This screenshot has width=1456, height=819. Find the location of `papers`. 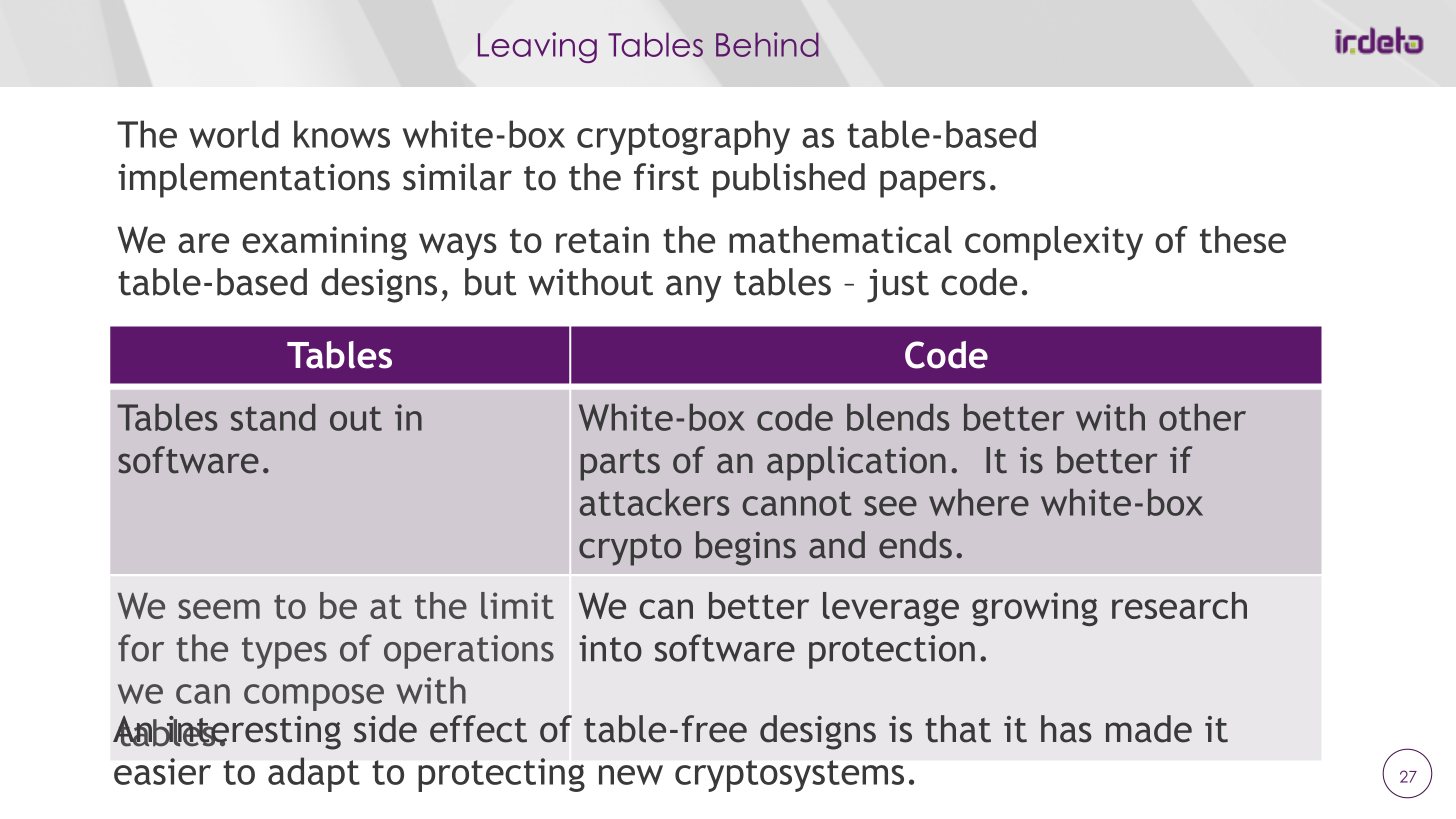

papers is located at coordinates (933, 184).
